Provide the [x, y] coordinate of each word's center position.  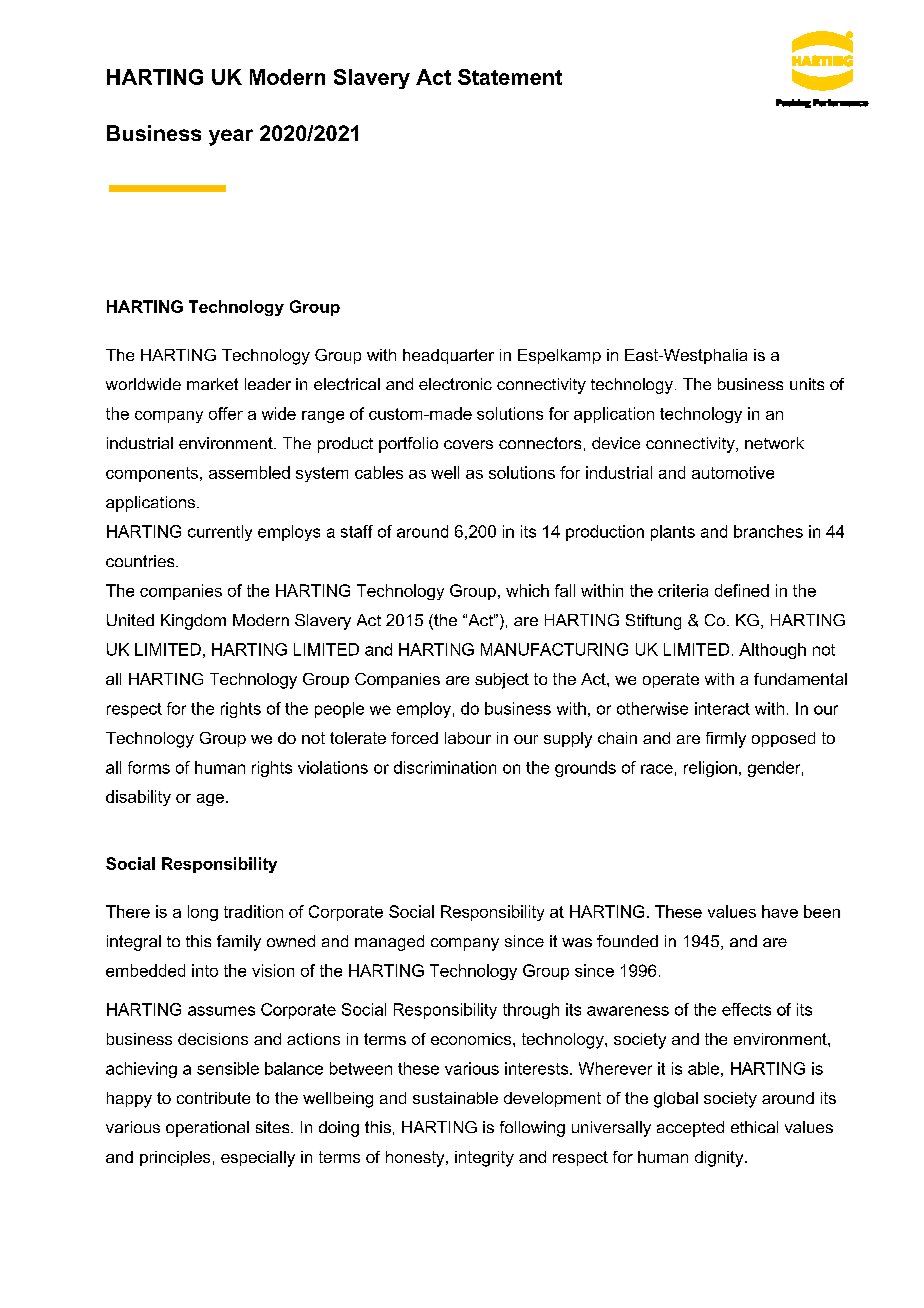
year [231, 137]
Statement [510, 77]
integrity [484, 1159]
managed [389, 943]
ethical [754, 1127]
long [203, 913]
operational [207, 1129]
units [807, 384]
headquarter [448, 356]
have [780, 911]
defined [742, 590]
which [527, 590]
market [212, 384]
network [774, 443]
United [130, 620]
